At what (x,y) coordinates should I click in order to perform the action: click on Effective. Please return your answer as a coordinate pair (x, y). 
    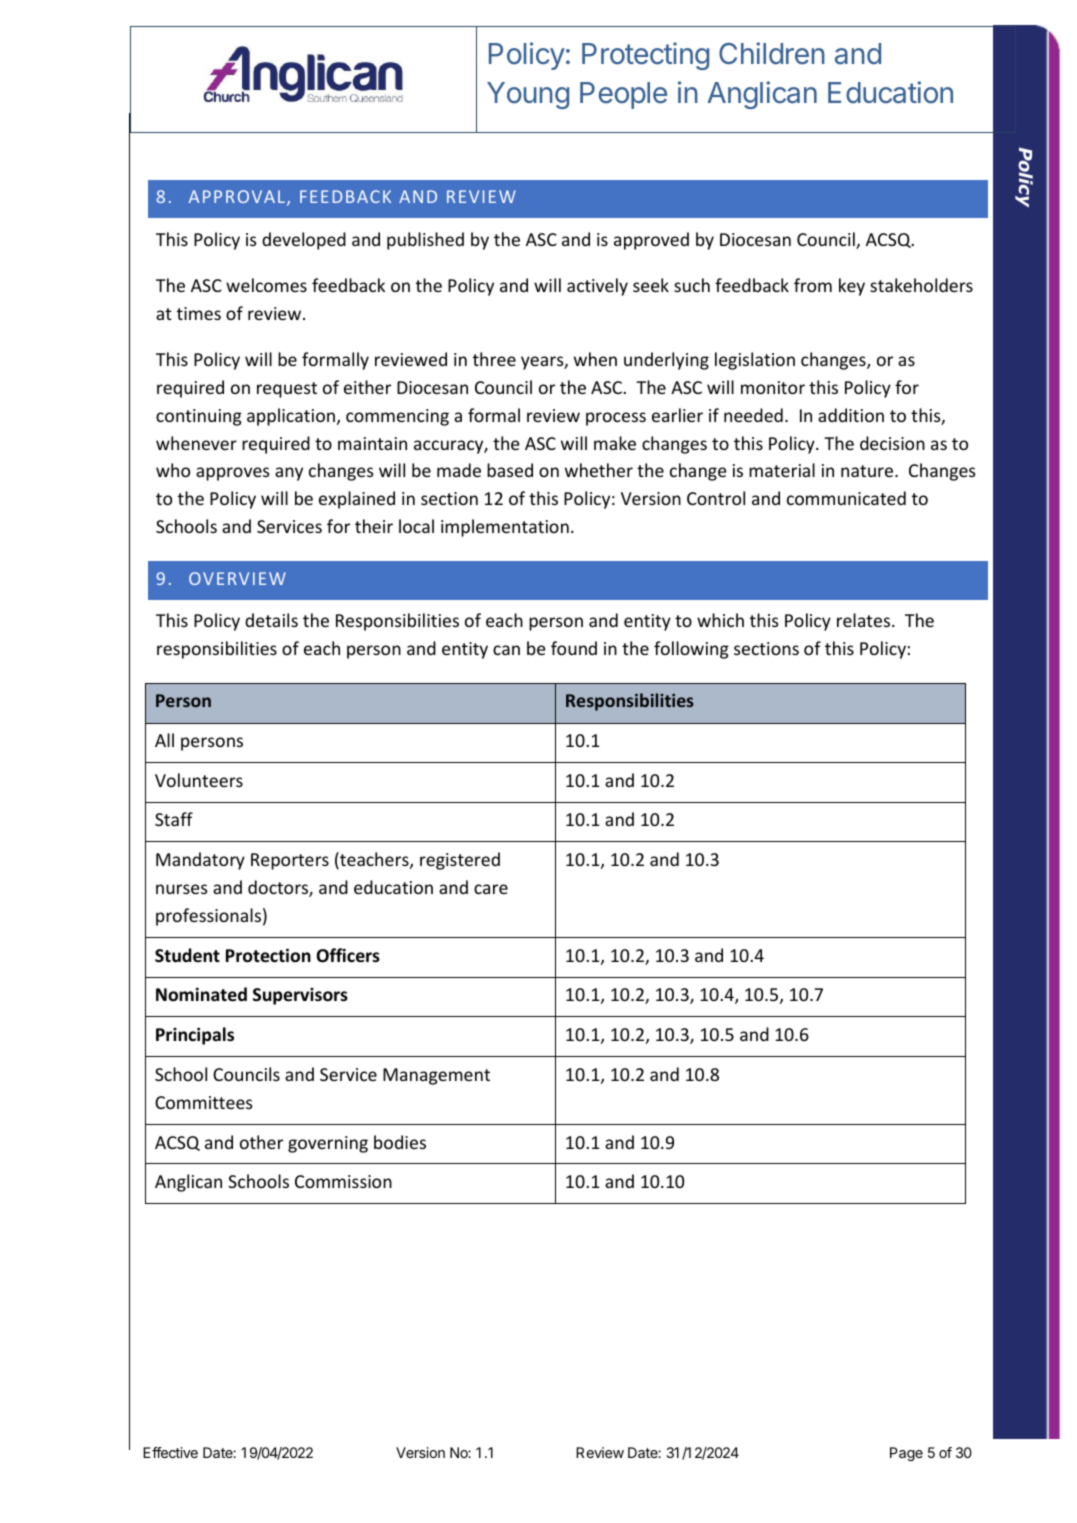
    Looking at the image, I should click on (170, 1452).
